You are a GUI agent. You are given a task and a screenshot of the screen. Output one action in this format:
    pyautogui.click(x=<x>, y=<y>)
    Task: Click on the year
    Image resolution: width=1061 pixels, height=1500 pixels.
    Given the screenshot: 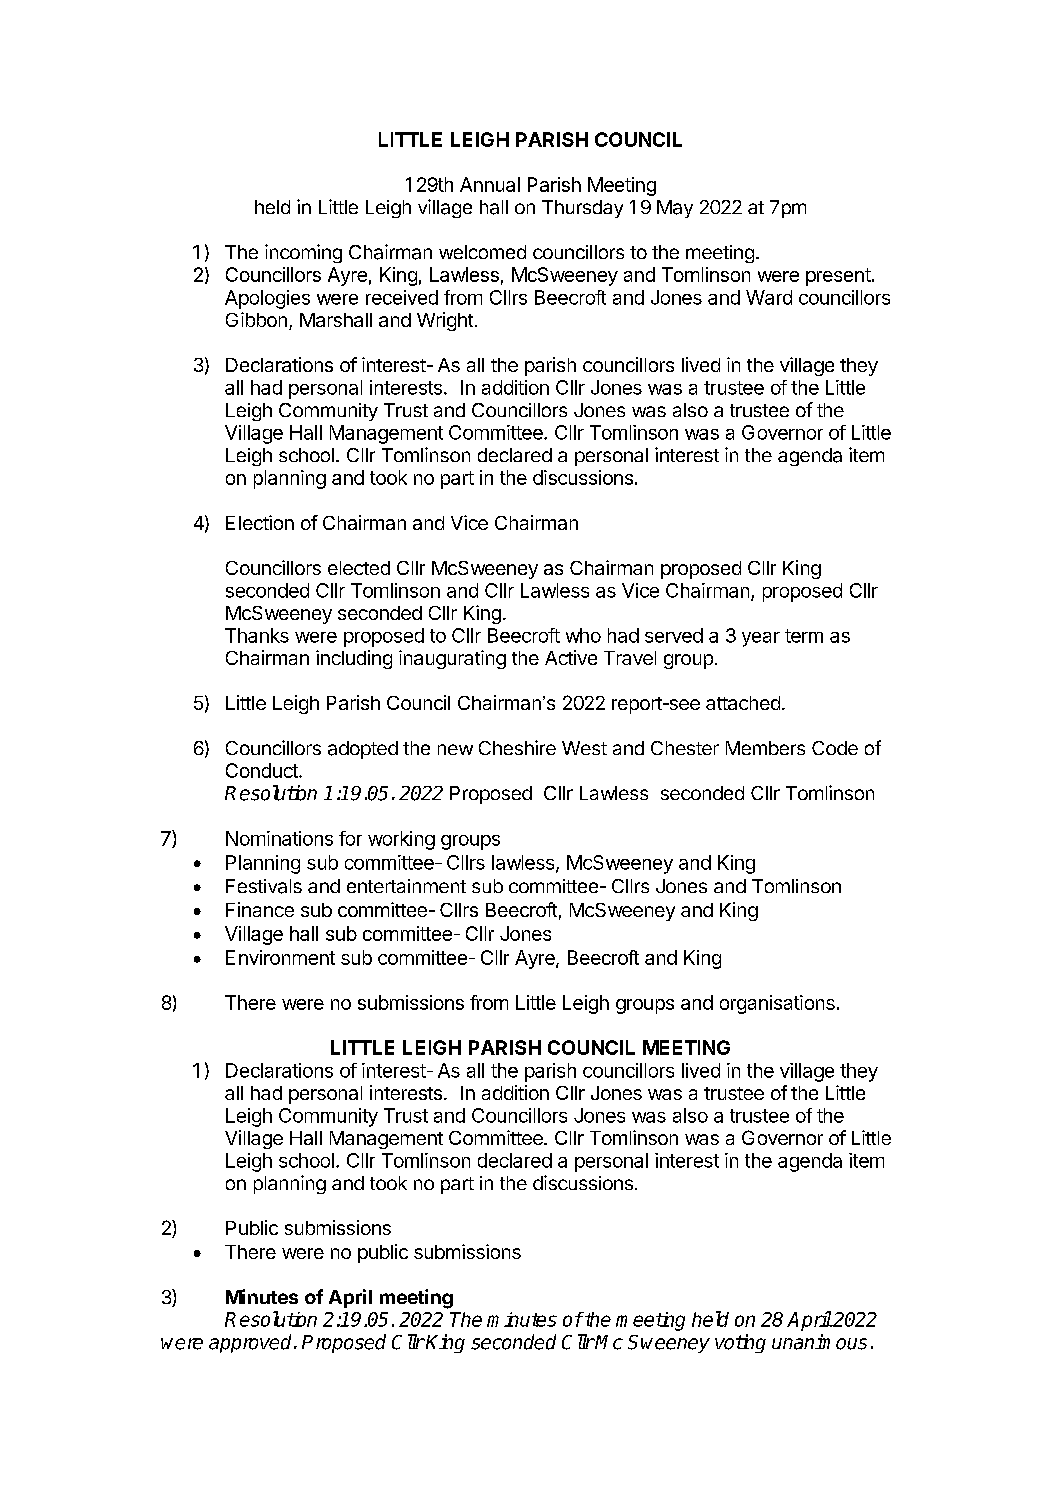 What is the action you would take?
    pyautogui.click(x=761, y=639)
